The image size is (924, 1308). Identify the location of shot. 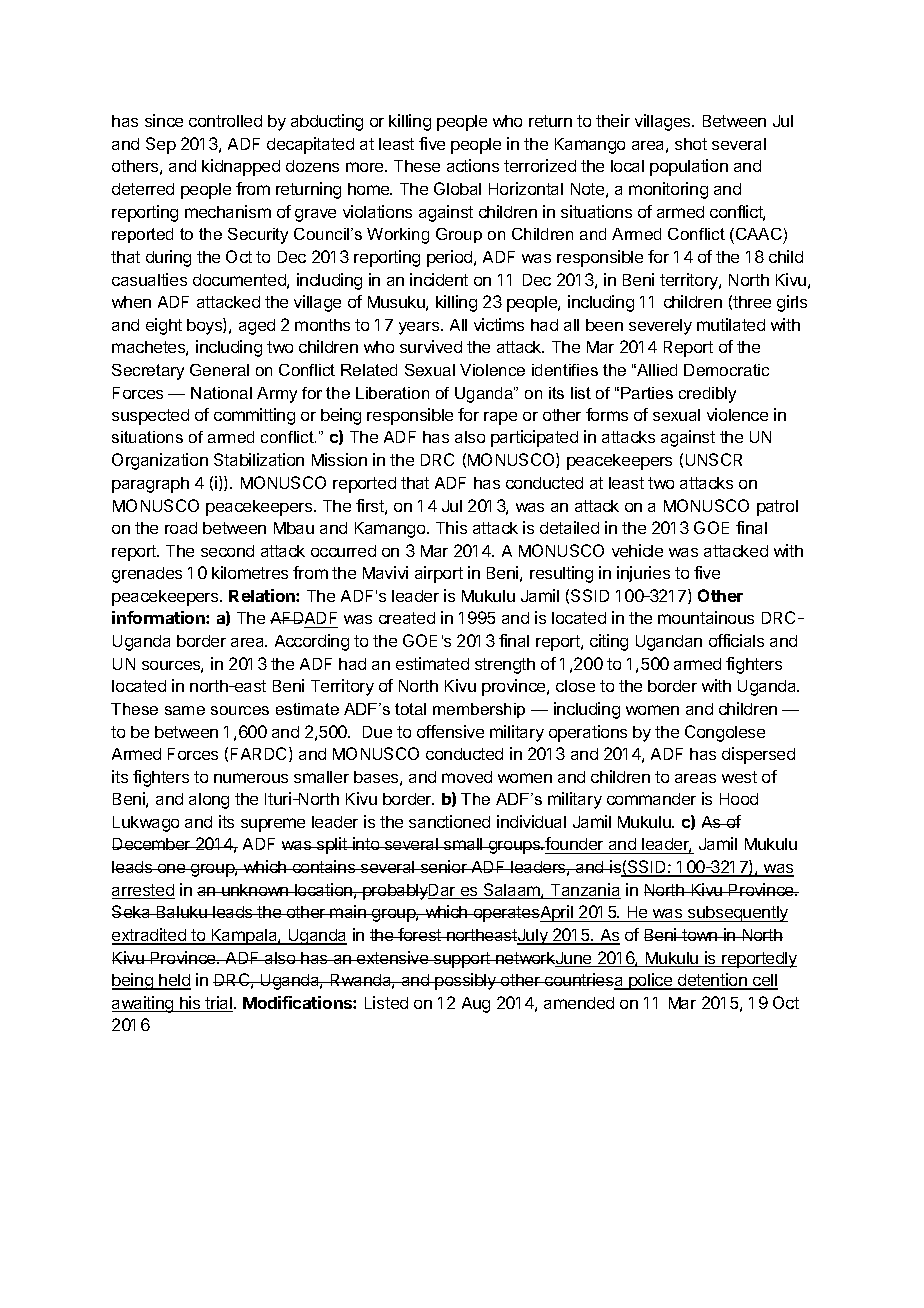
(691, 144).
